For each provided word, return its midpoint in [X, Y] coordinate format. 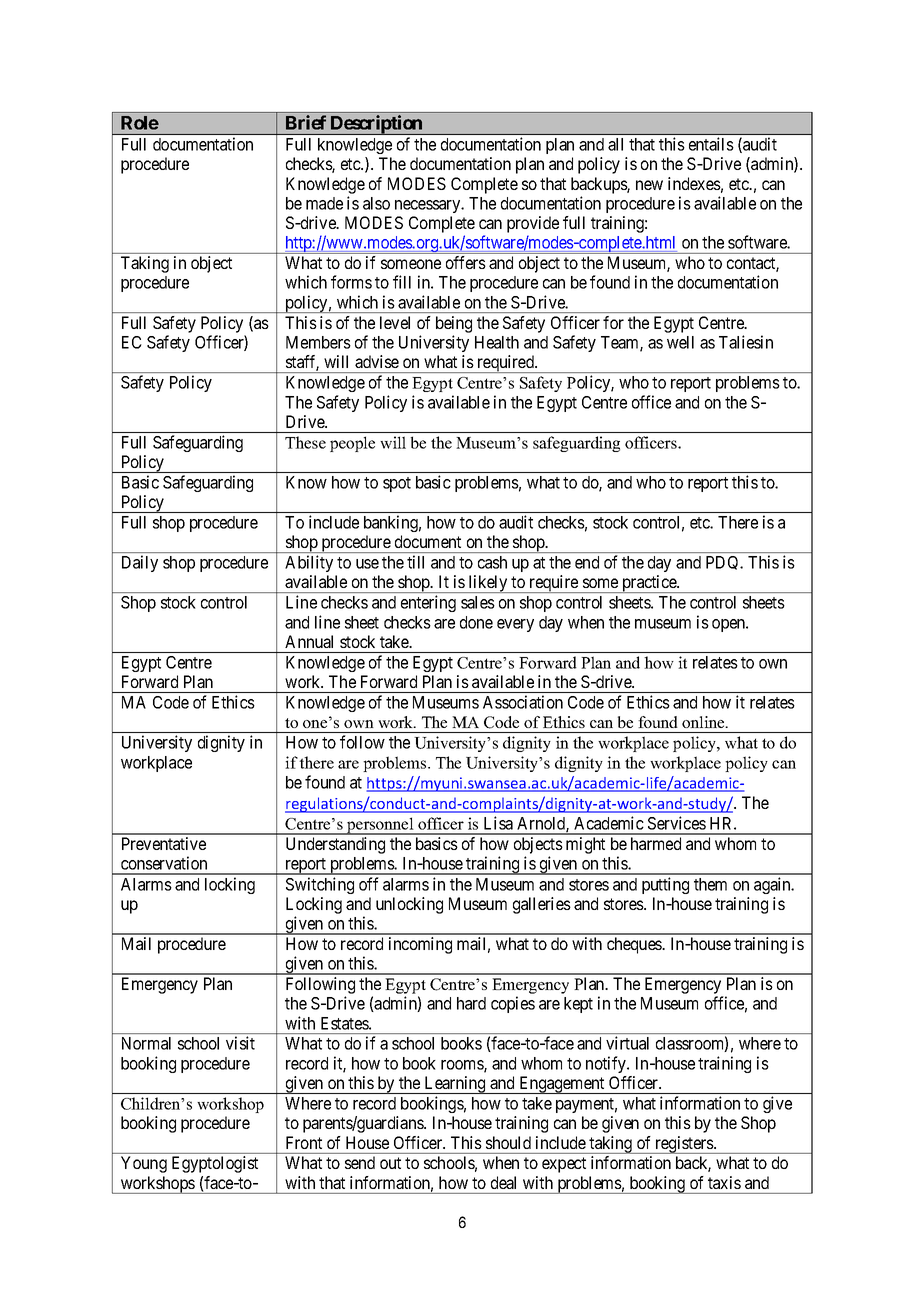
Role [140, 123]
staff [302, 363]
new [649, 185]
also [376, 203]
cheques [635, 945]
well [680, 342]
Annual [309, 641]
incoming [420, 945]
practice [649, 584]
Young [144, 1164]
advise [377, 361]
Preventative [164, 843]
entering [428, 603]
